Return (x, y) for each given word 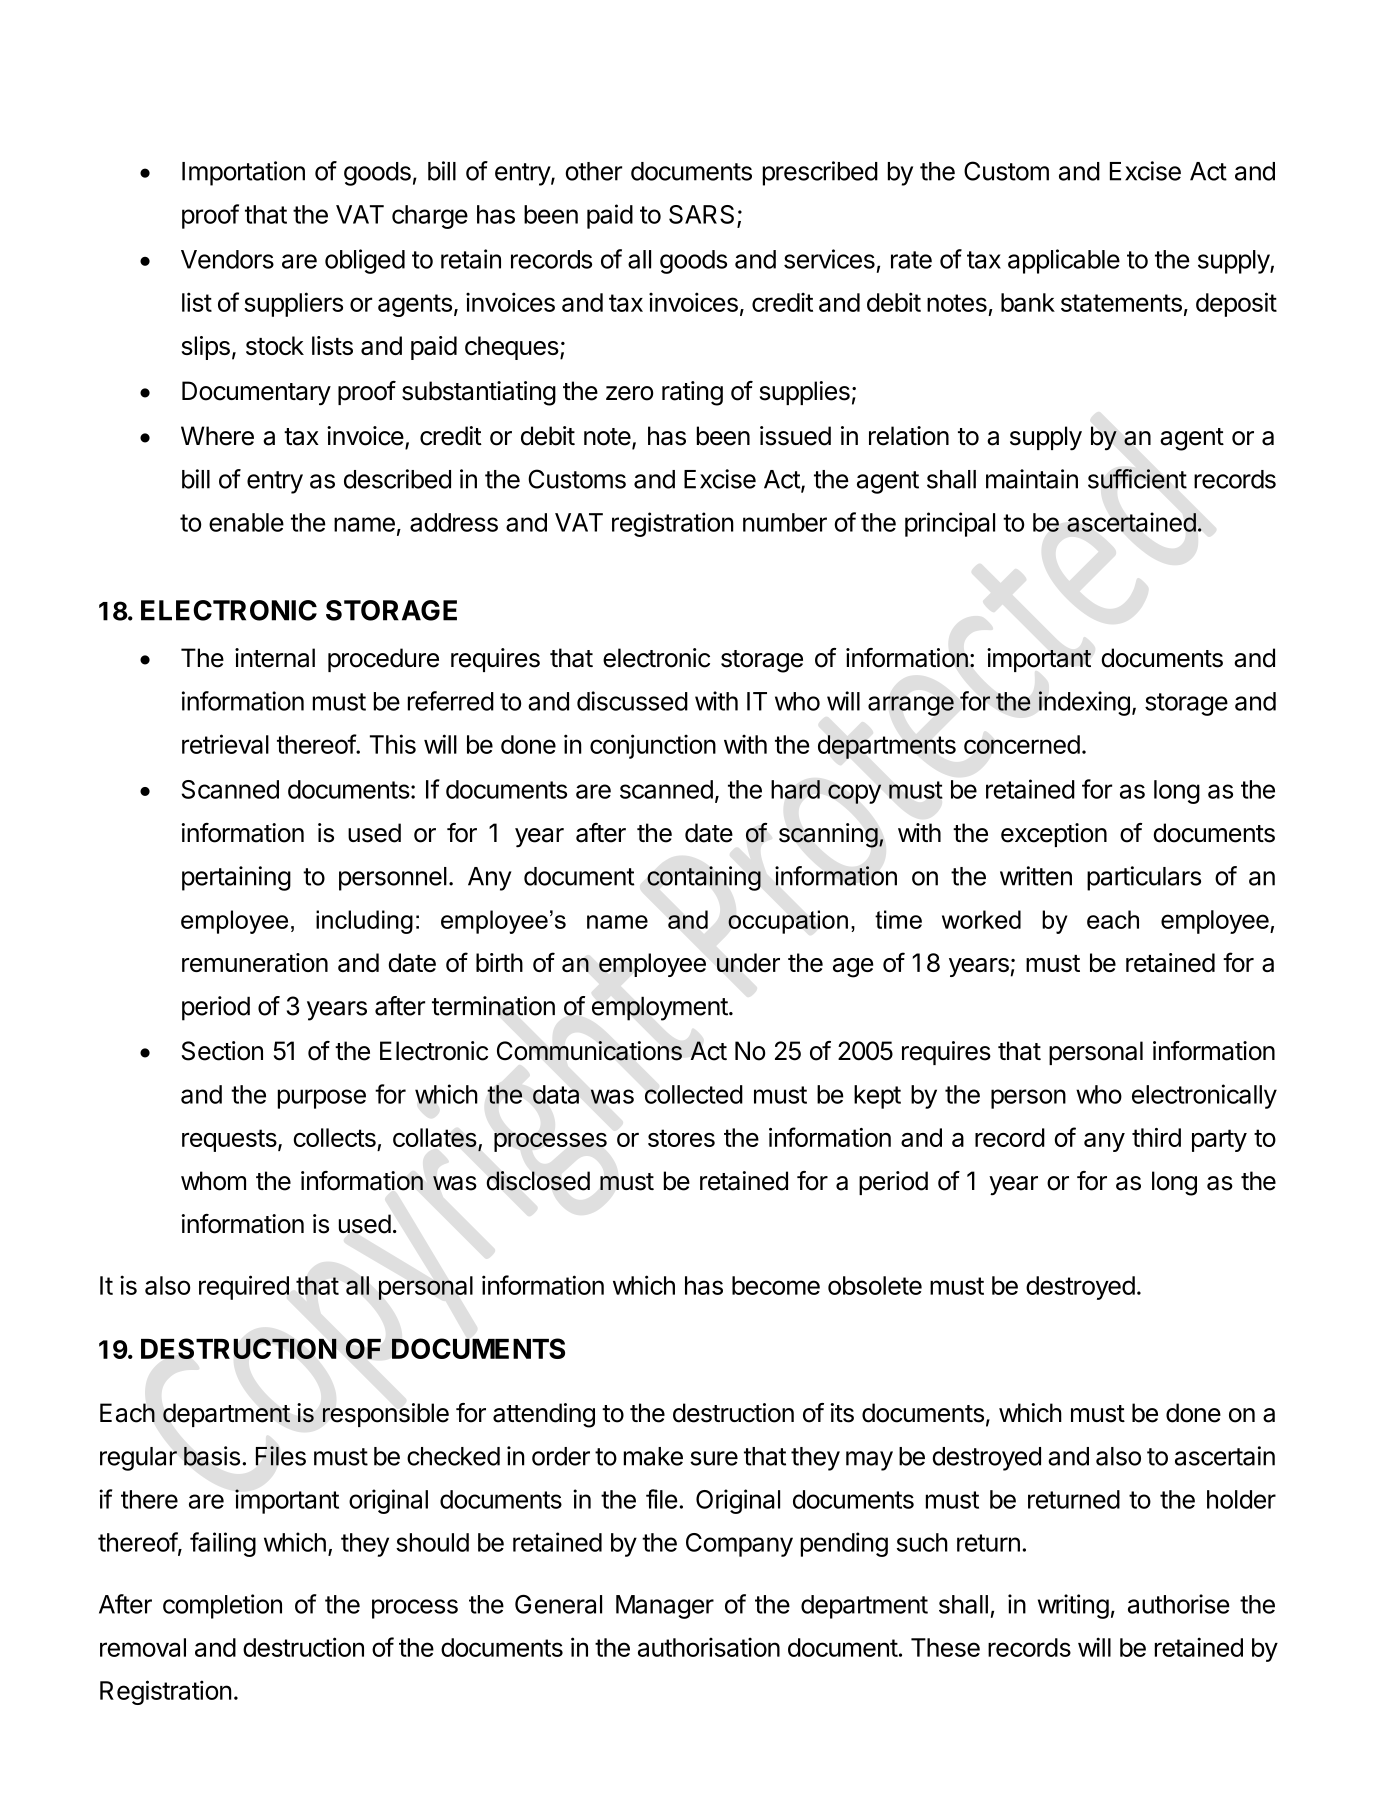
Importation (243, 173)
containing (704, 878)
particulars (1144, 878)
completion (222, 1606)
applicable (1064, 261)
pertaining (236, 878)
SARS (701, 214)
